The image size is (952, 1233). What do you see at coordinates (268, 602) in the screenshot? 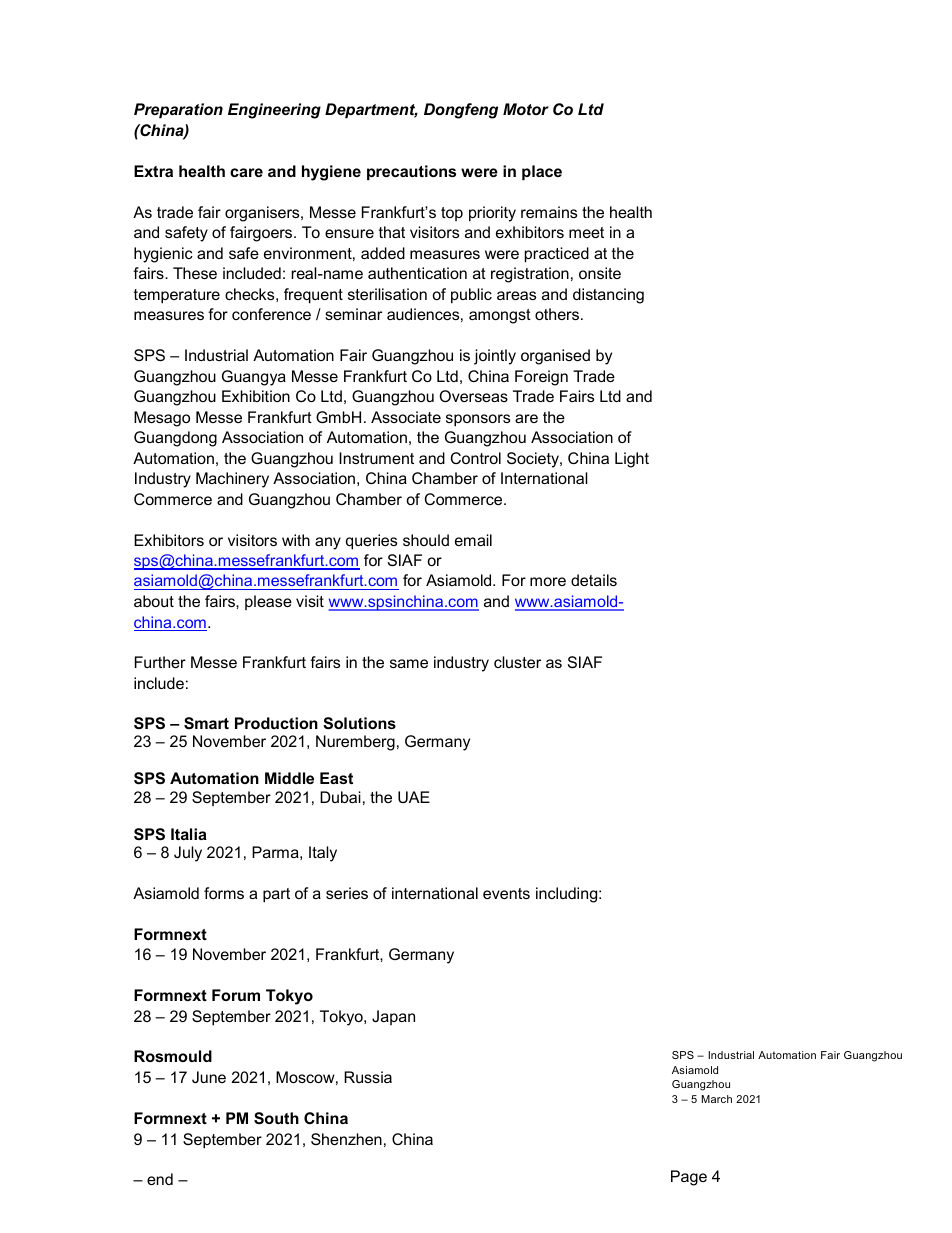
I see `please` at bounding box center [268, 602].
